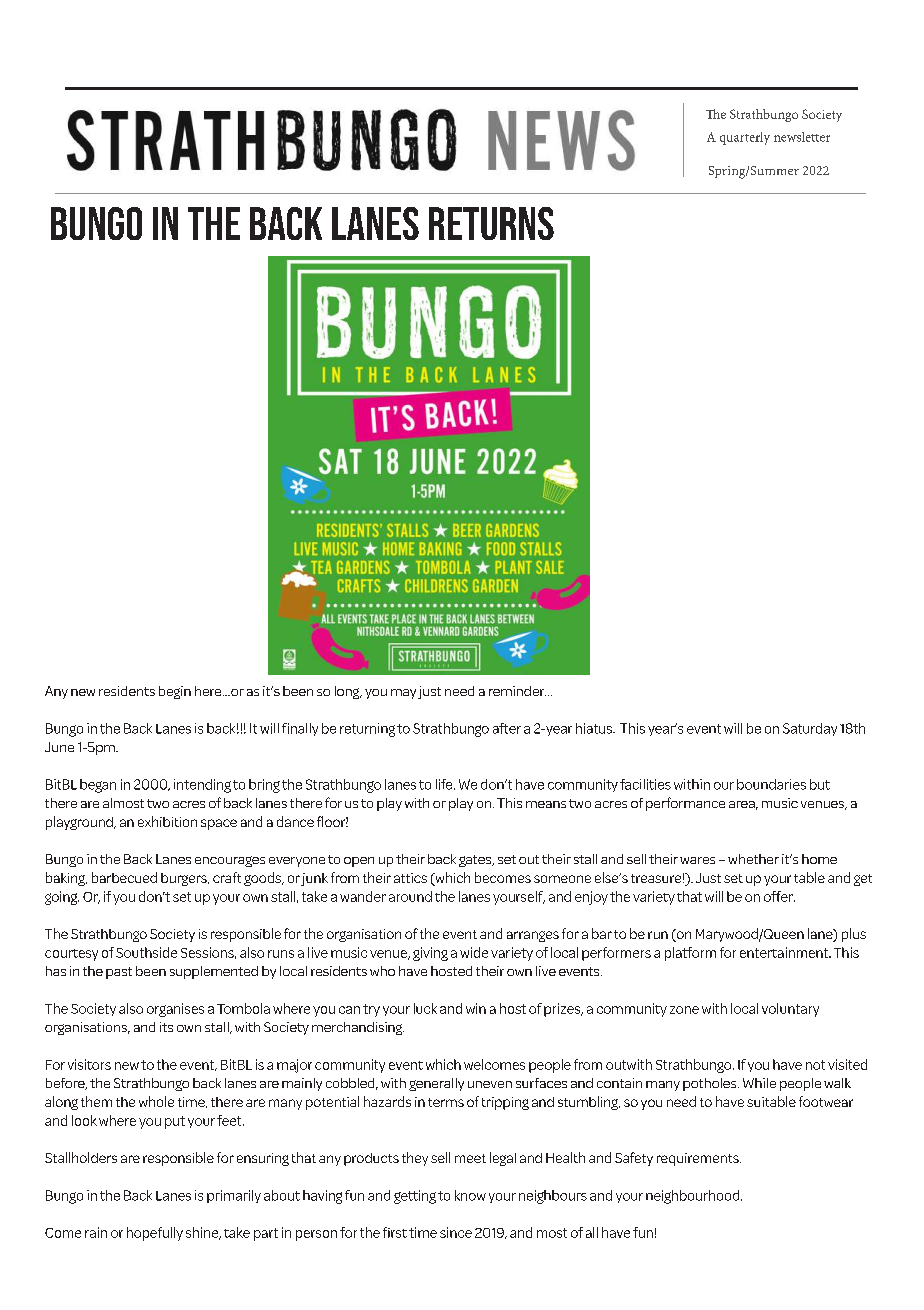 The height and width of the document is (1310, 924). What do you see at coordinates (491, 223) in the document?
I see `RETURNS` at bounding box center [491, 223].
